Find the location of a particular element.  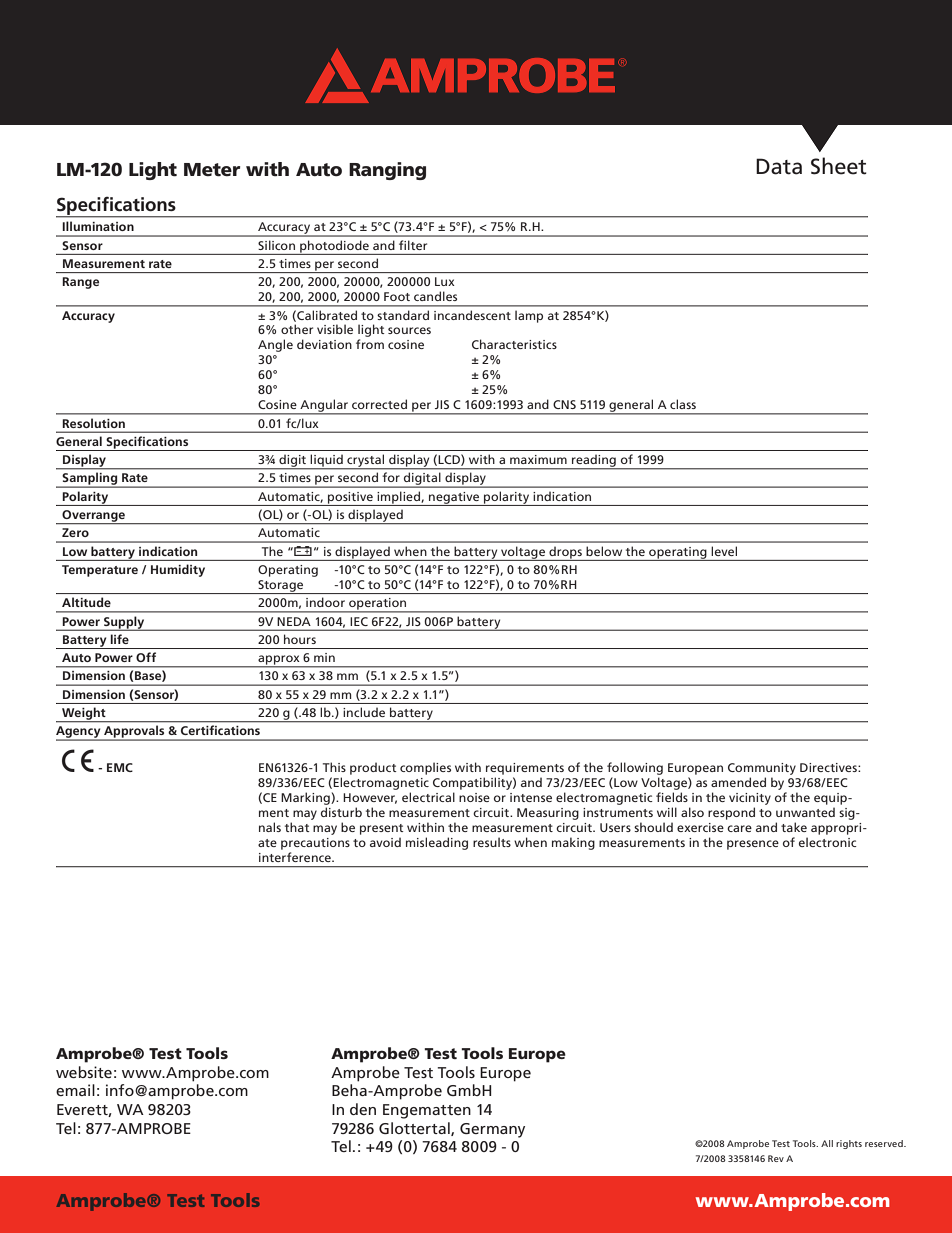

All is located at coordinates (827, 1143).
